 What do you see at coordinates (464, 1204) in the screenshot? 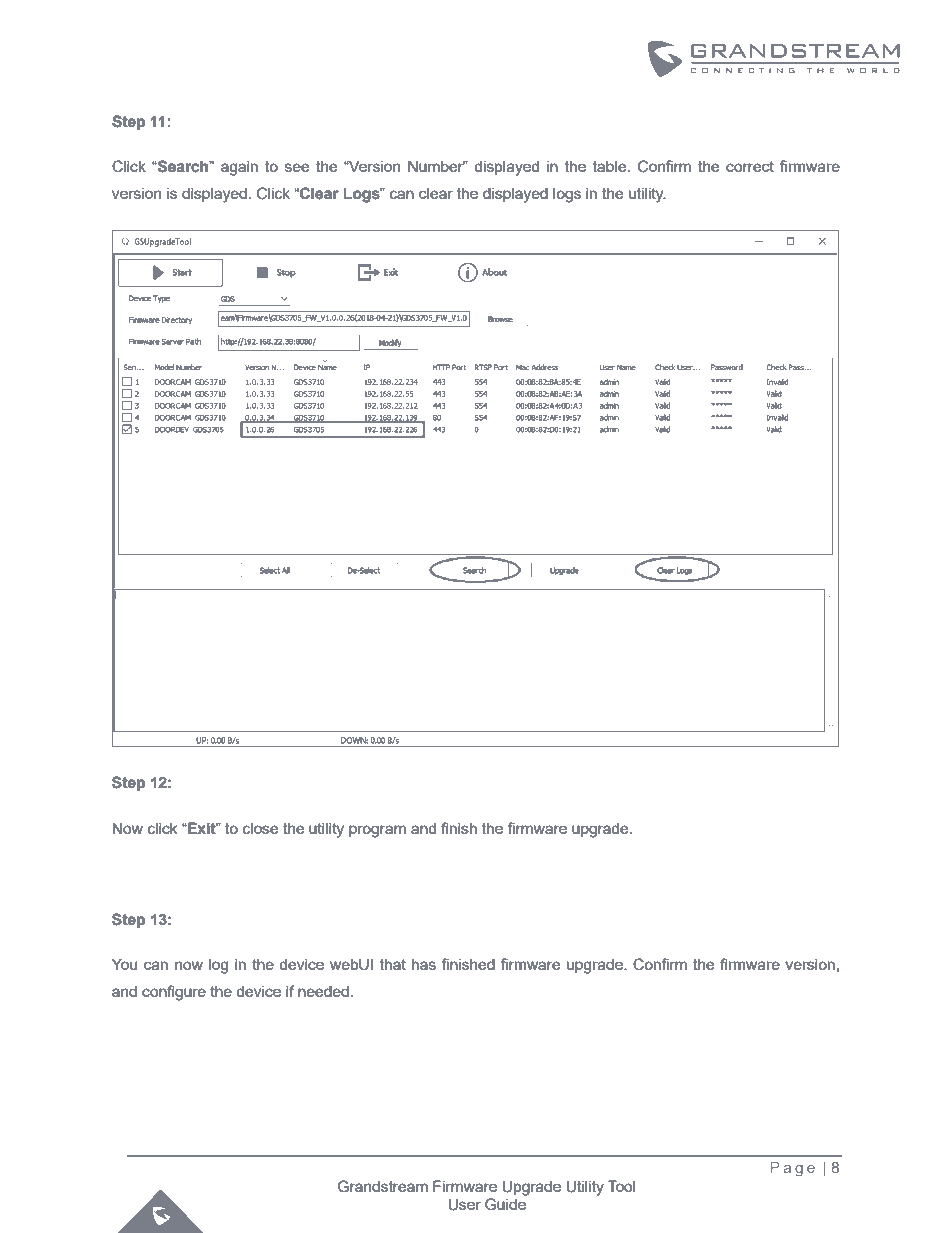
I see `User` at bounding box center [464, 1204].
